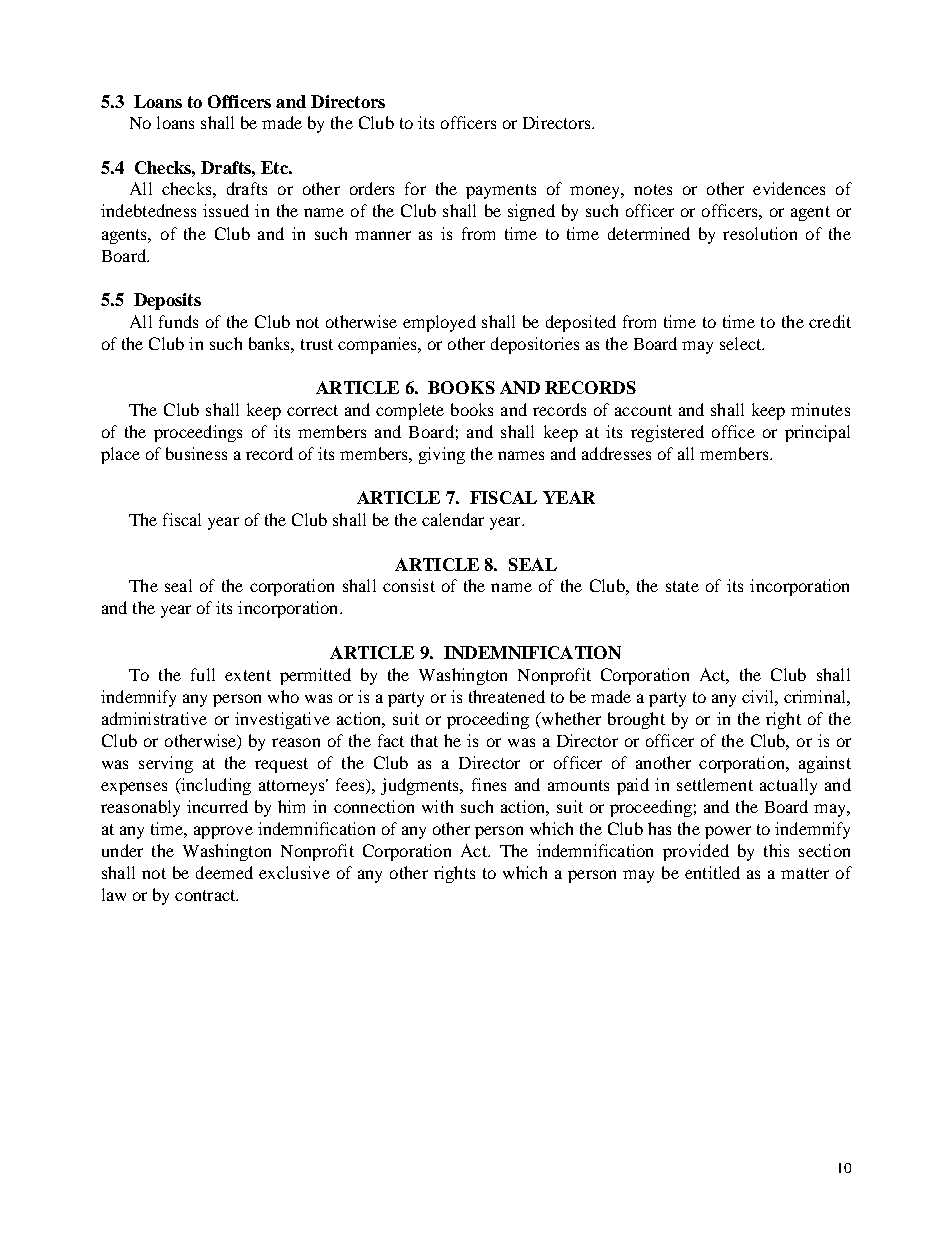  I want to click on state, so click(682, 586).
